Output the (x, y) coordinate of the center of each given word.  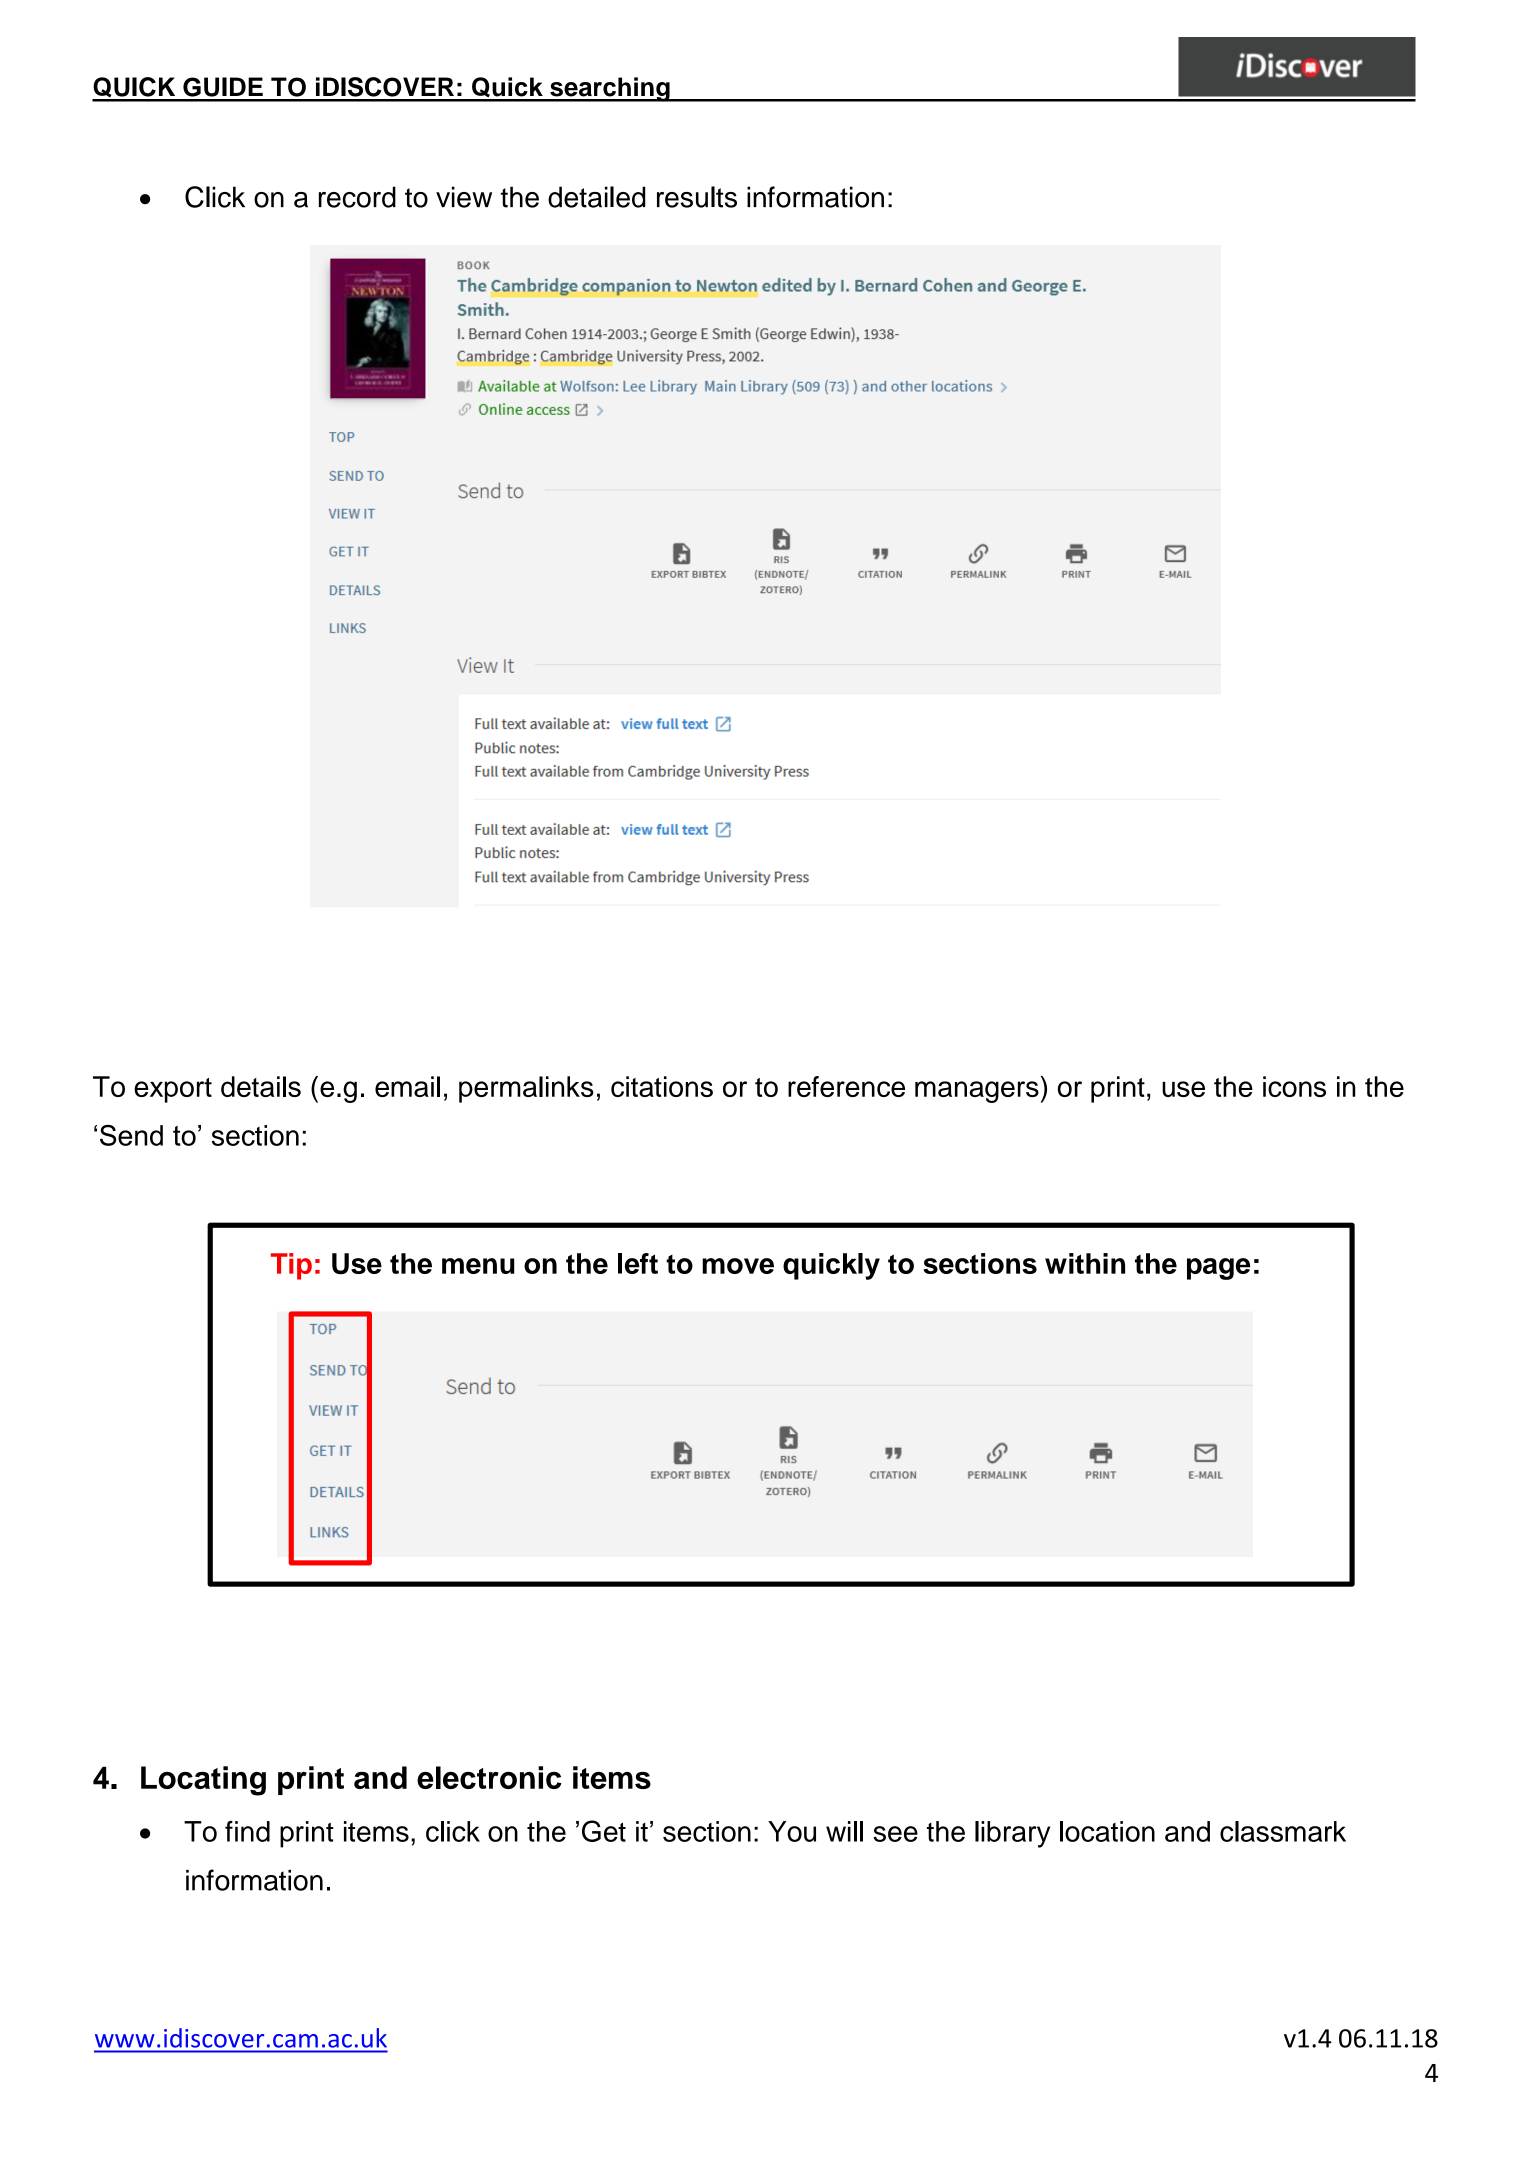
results (697, 197)
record (357, 197)
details (261, 1086)
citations (662, 1086)
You (792, 1831)
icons (1294, 1086)
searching (610, 89)
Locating (203, 1781)
